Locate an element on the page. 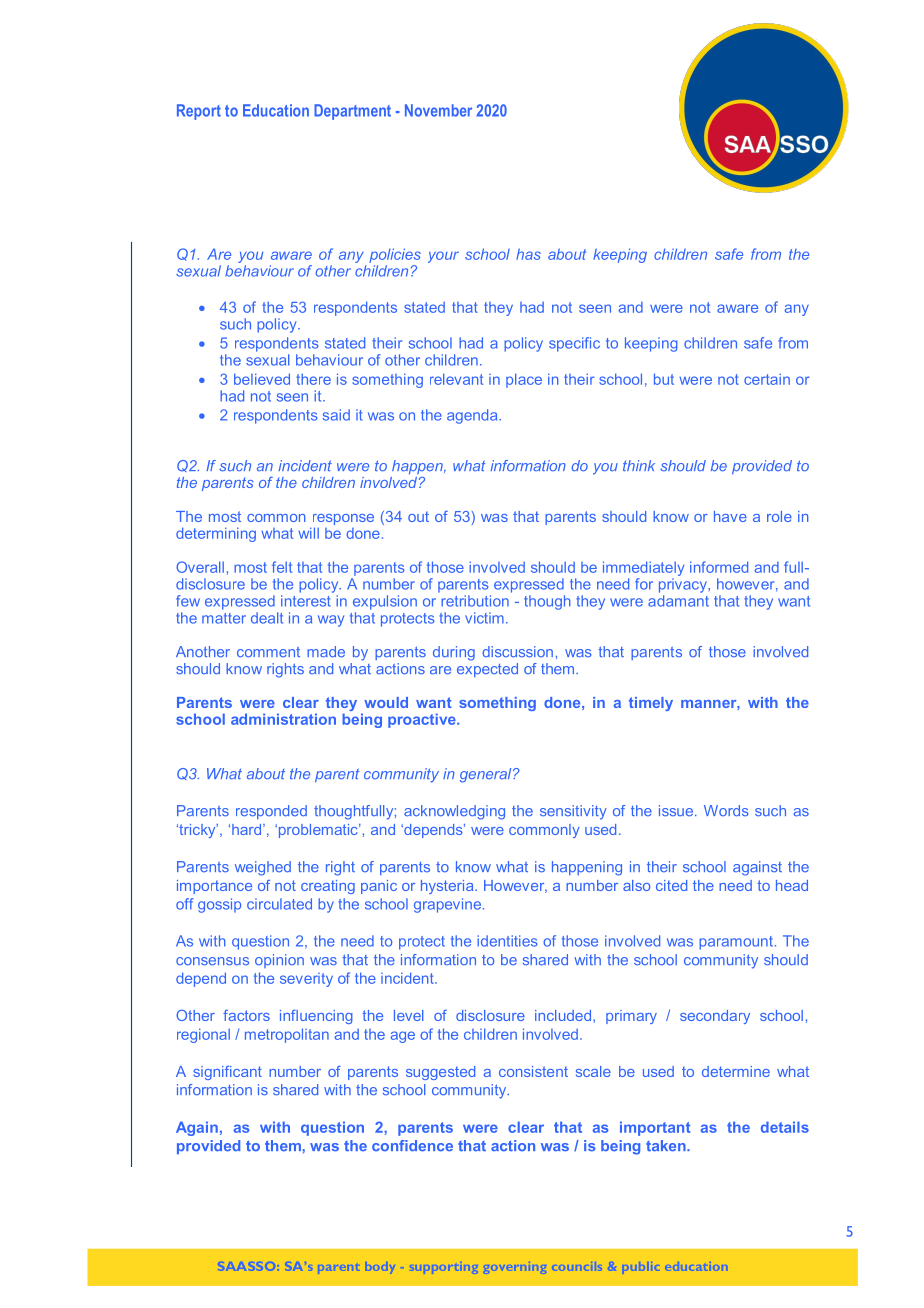 The height and width of the page is (1308, 924). responded is located at coordinates (271, 812).
